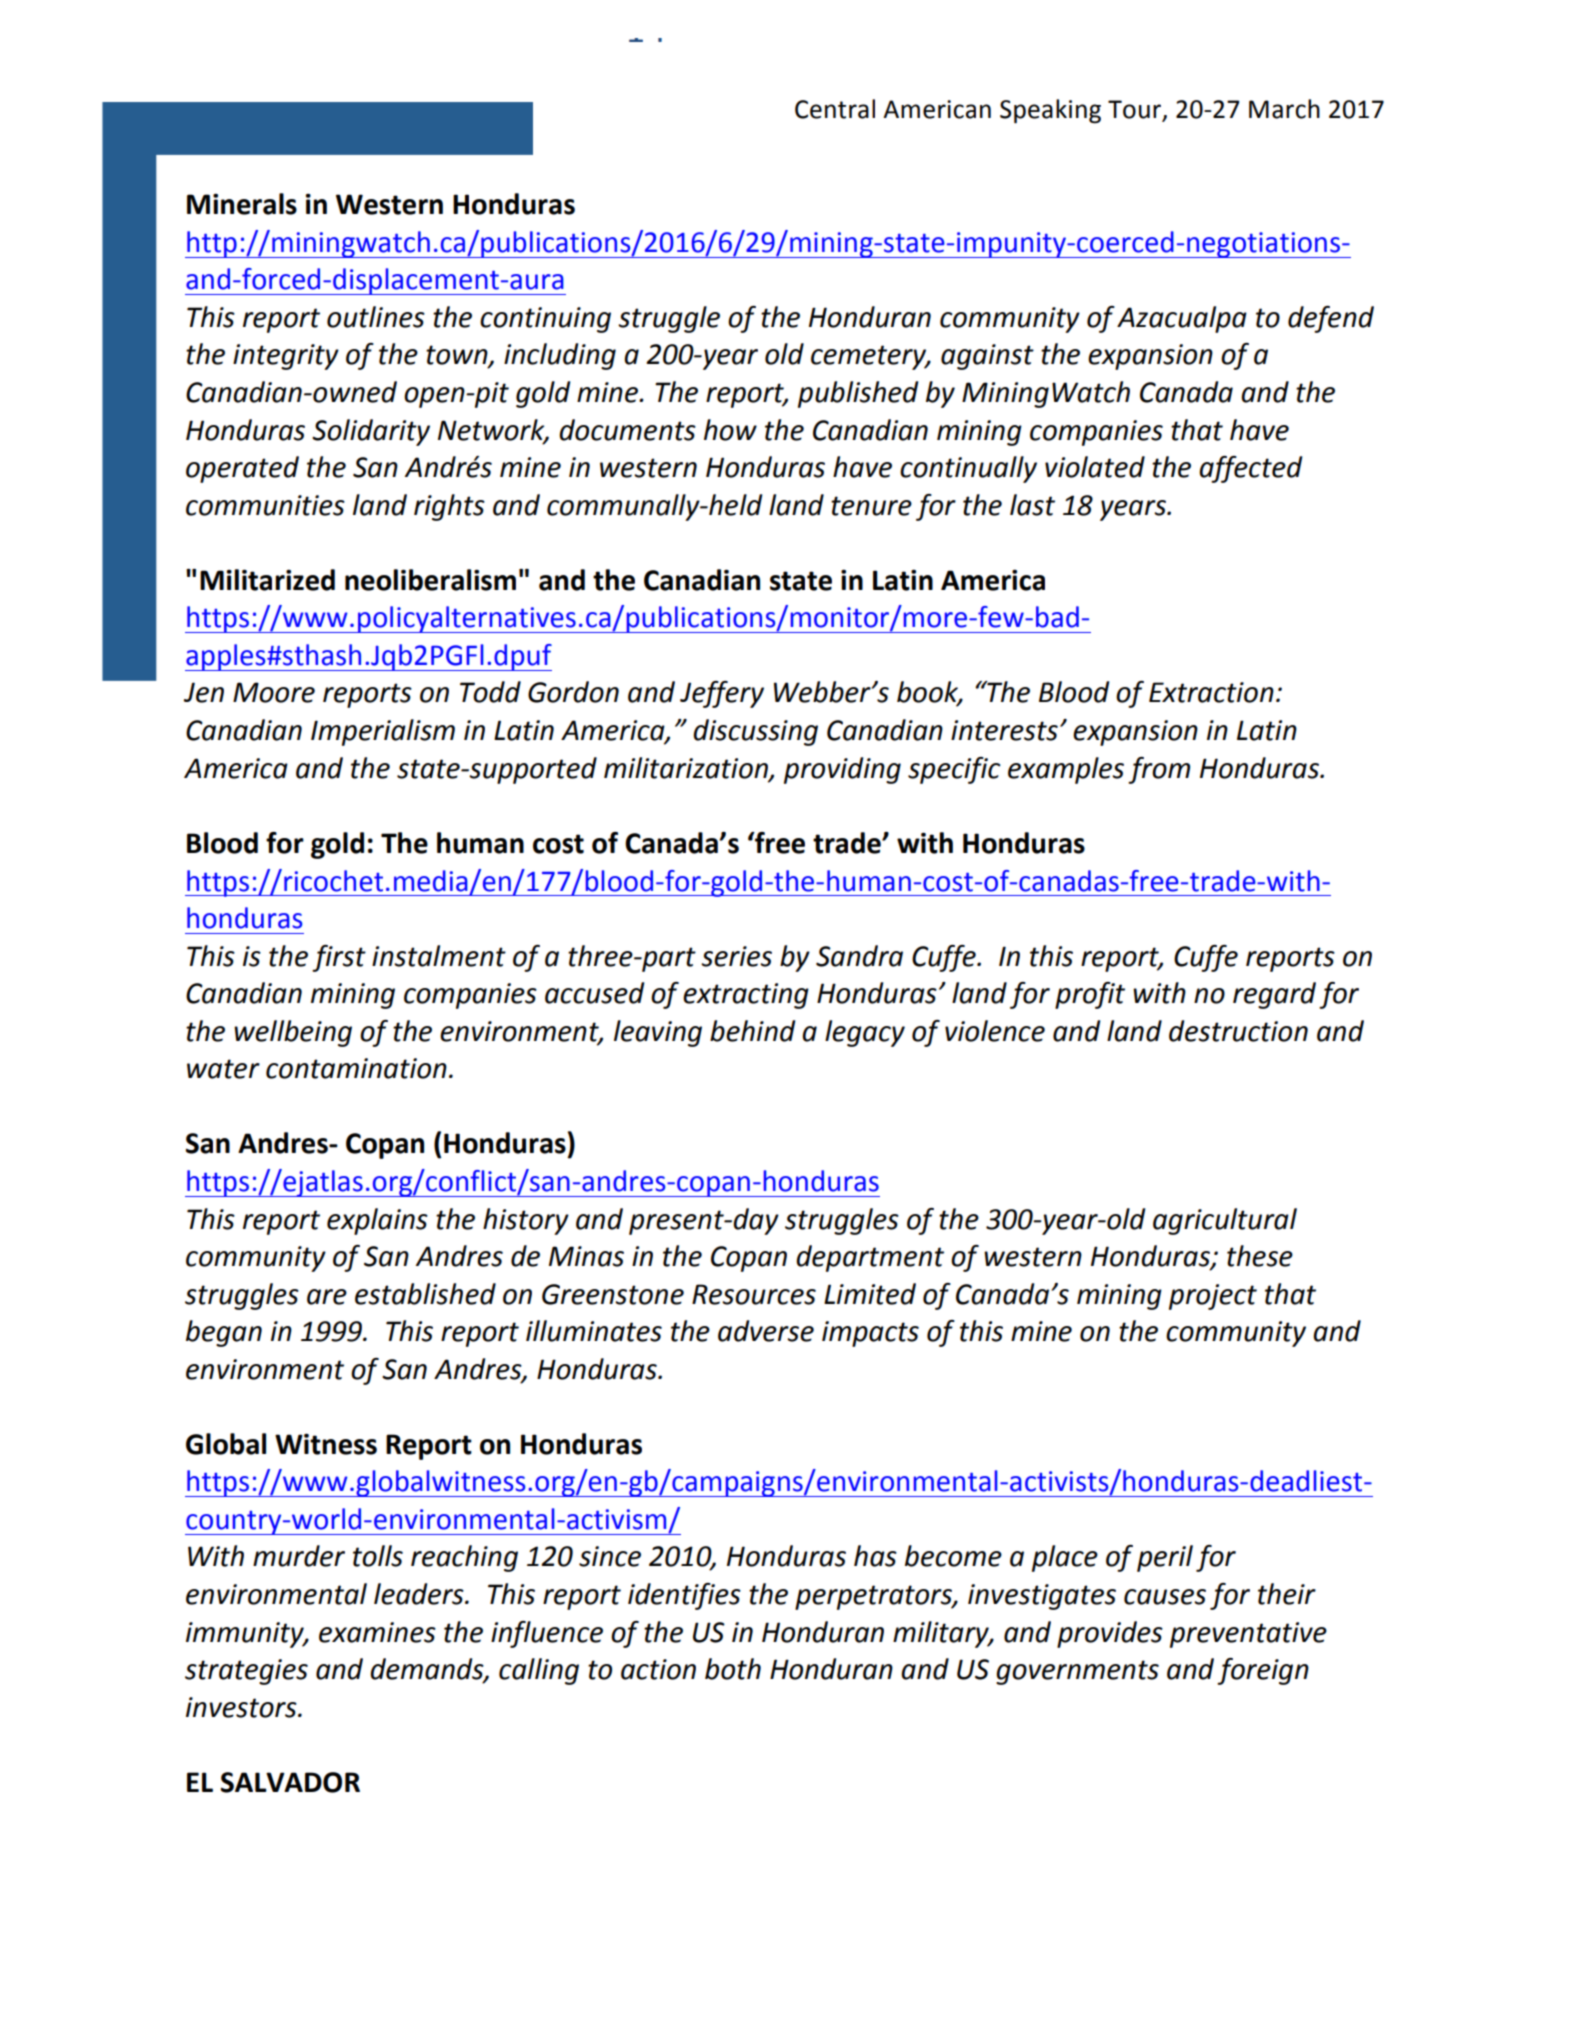 This screenshot has width=1569, height=2031. I want to click on Tour, so click(1136, 110).
